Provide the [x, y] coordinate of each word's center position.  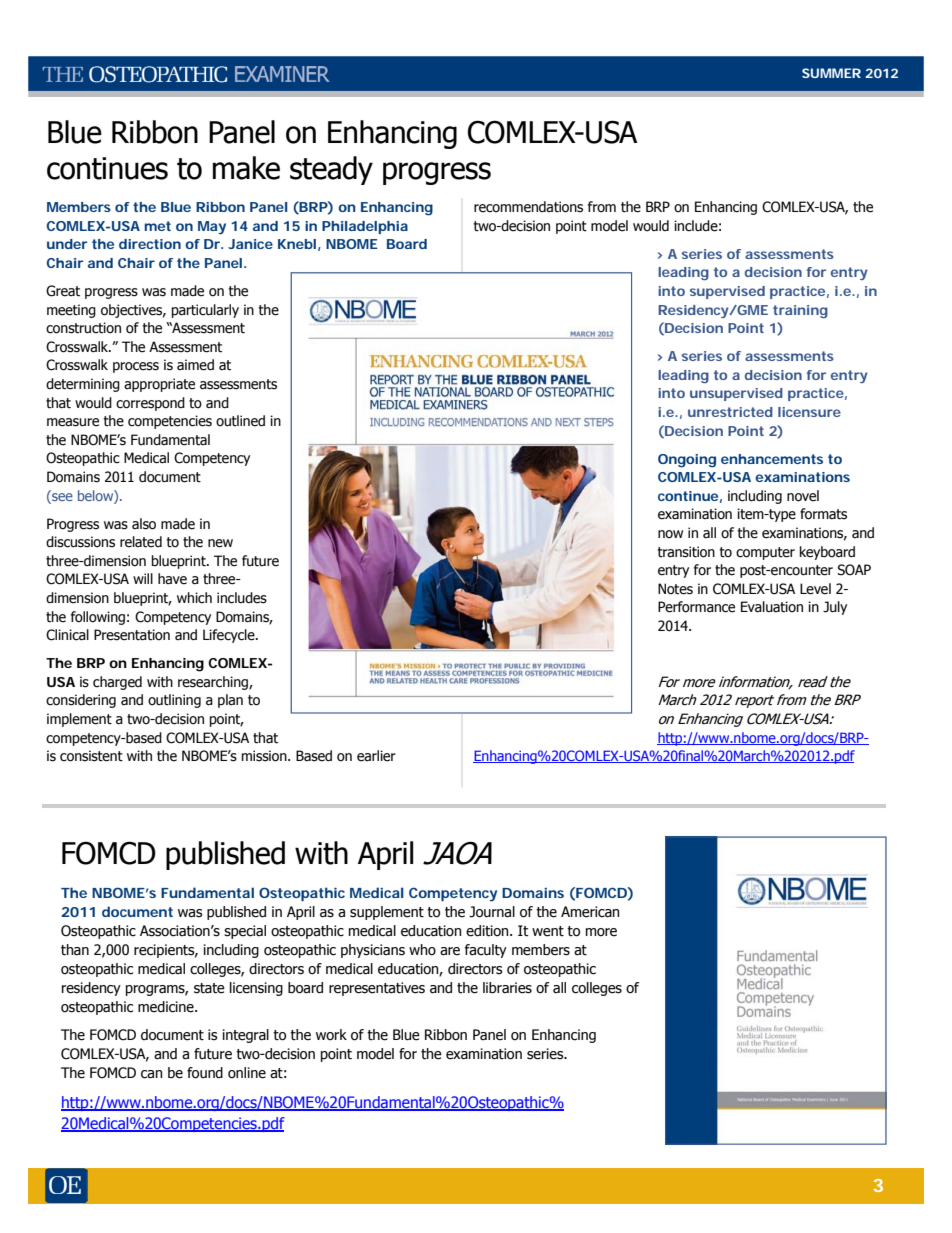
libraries [507, 988]
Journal [492, 912]
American [590, 912]
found [205, 1073]
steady [331, 170]
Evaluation [772, 607]
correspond [150, 404]
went [548, 931]
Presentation [132, 635]
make [246, 168]
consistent [91, 756]
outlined [240, 421]
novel [803, 496]
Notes [675, 589]
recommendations [528, 207]
